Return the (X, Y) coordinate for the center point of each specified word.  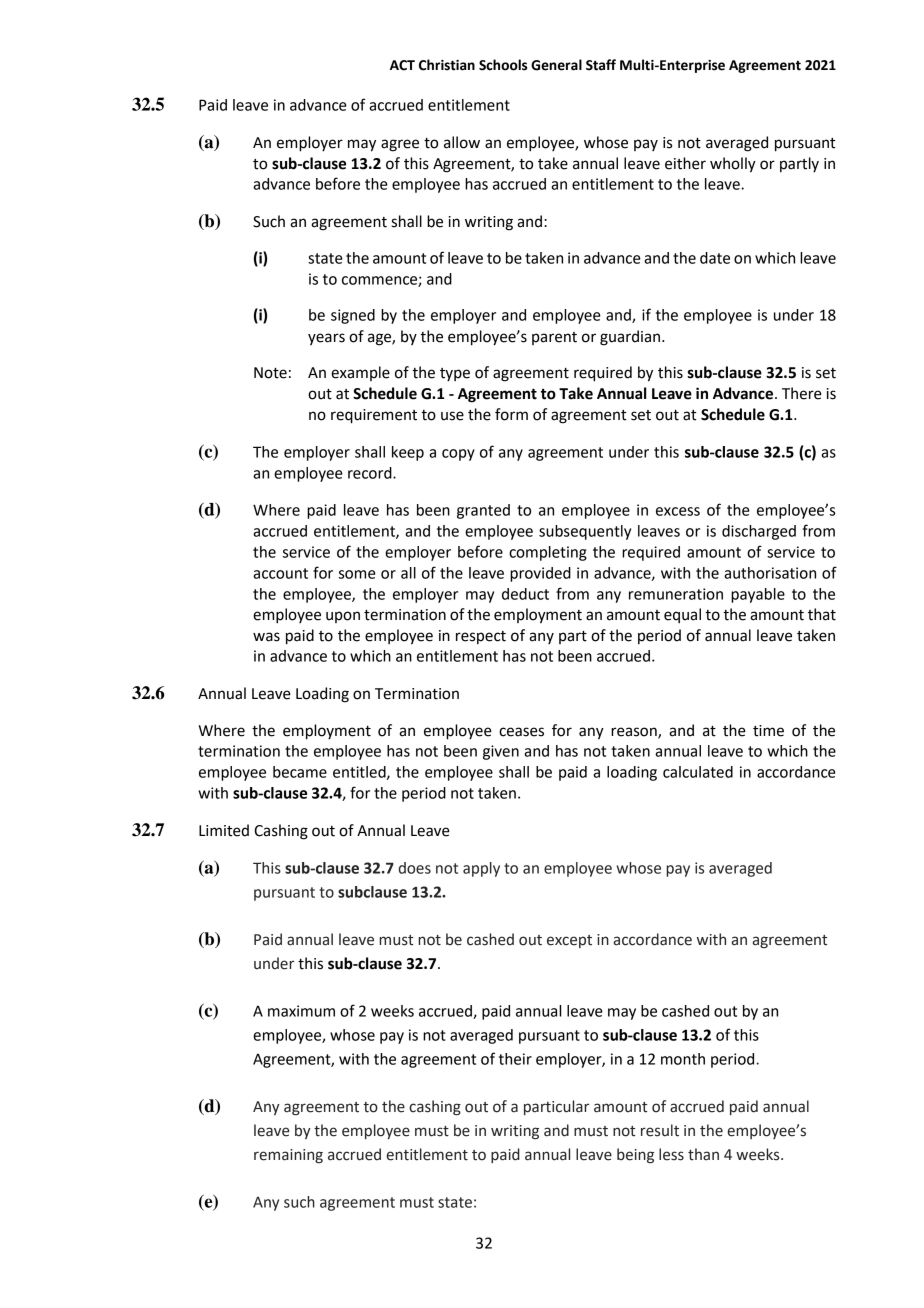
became (300, 772)
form (511, 414)
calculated (698, 772)
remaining (288, 1156)
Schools (503, 65)
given (501, 752)
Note (270, 373)
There (802, 393)
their (515, 1059)
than (703, 1154)
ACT (402, 65)
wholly (733, 165)
